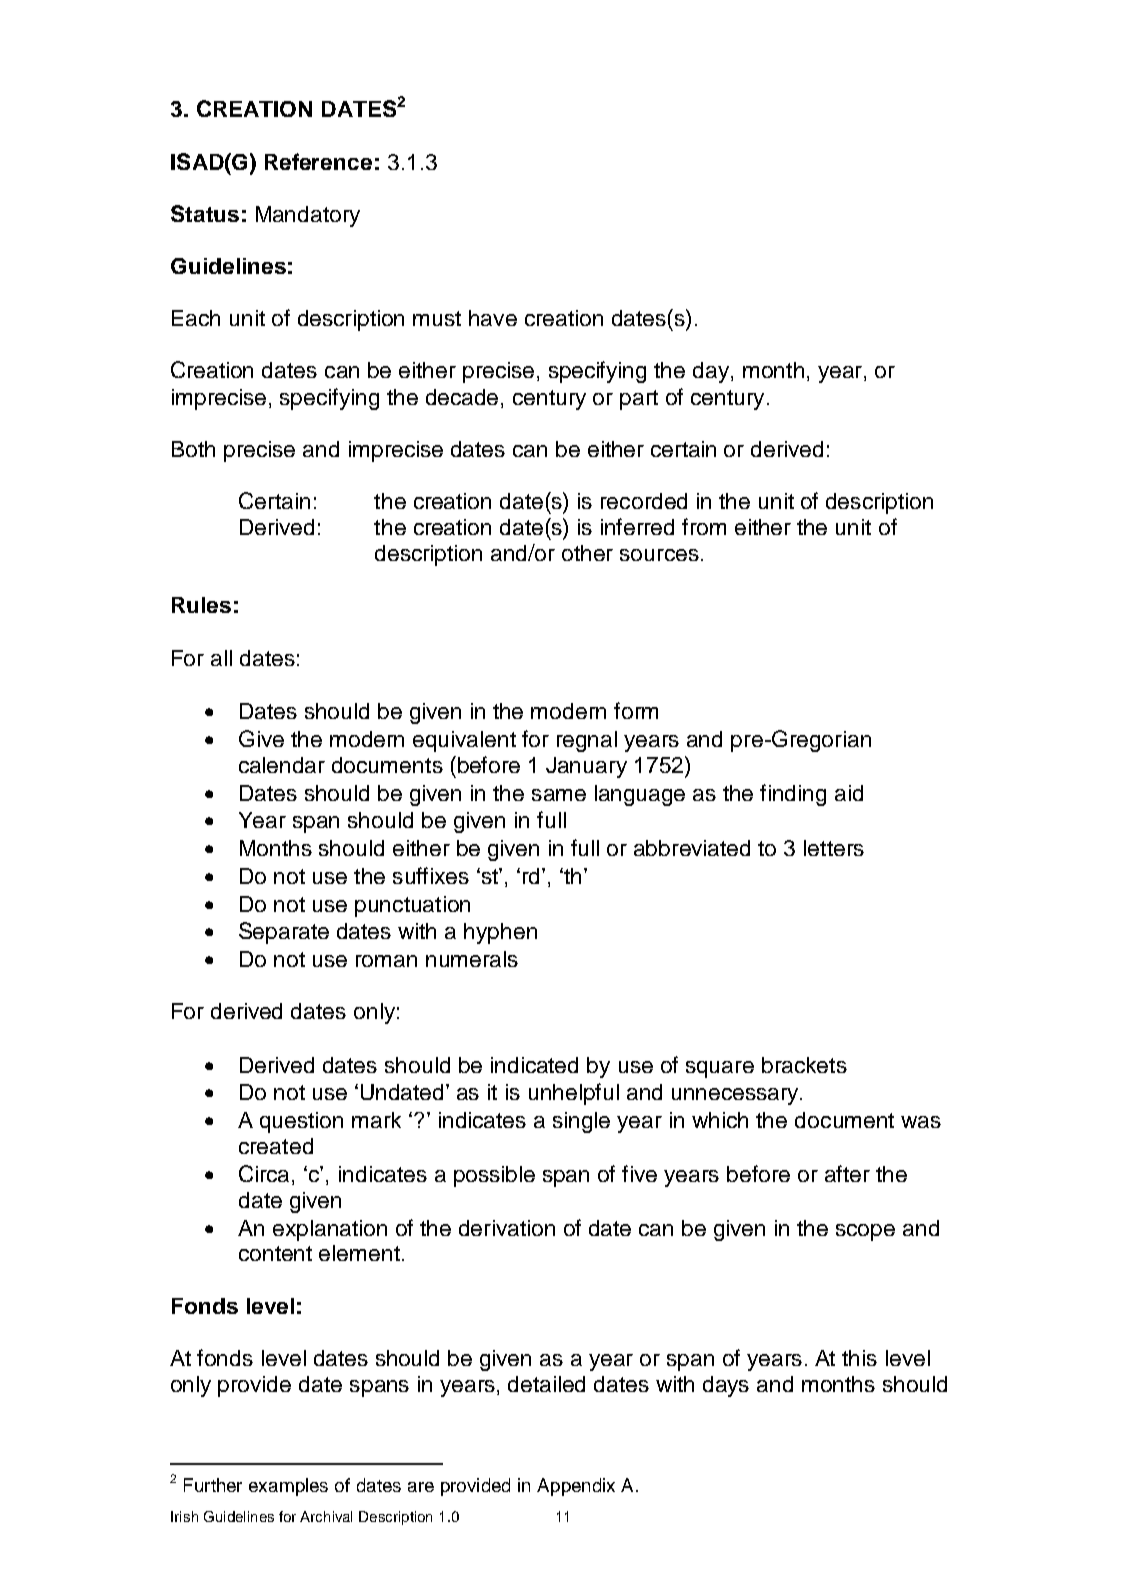 The image size is (1126, 1593). Describe the element at coordinates (284, 933) in the screenshot. I see `Separate` at that location.
